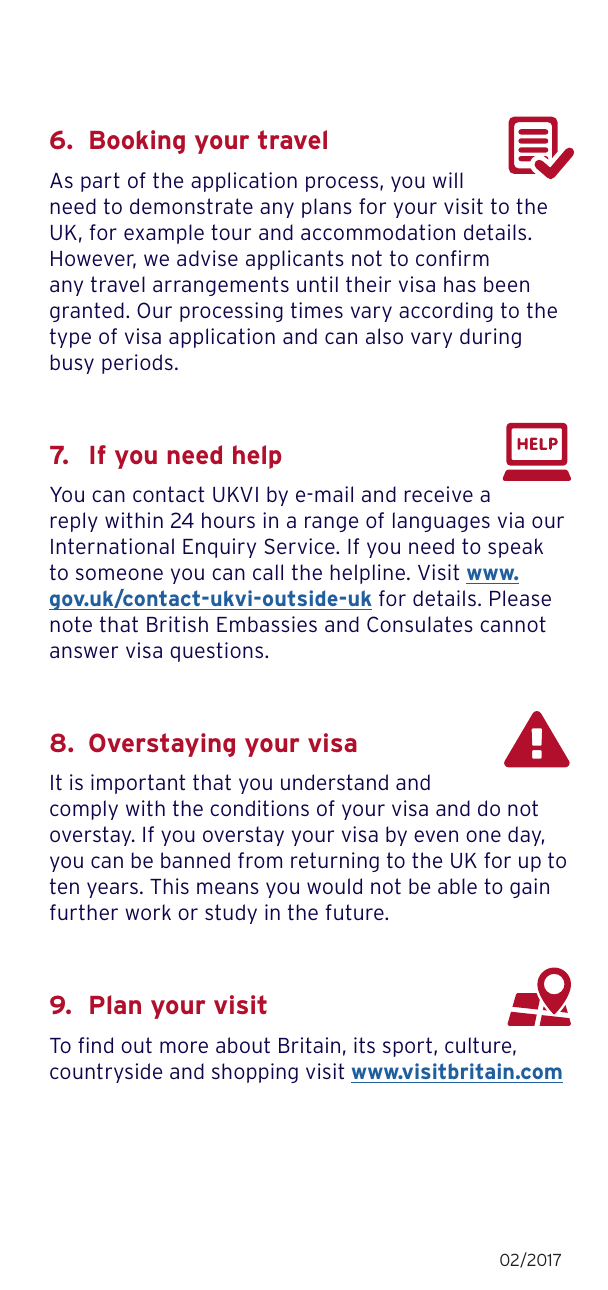  What do you see at coordinates (100, 182) in the page?
I see `part` at bounding box center [100, 182].
